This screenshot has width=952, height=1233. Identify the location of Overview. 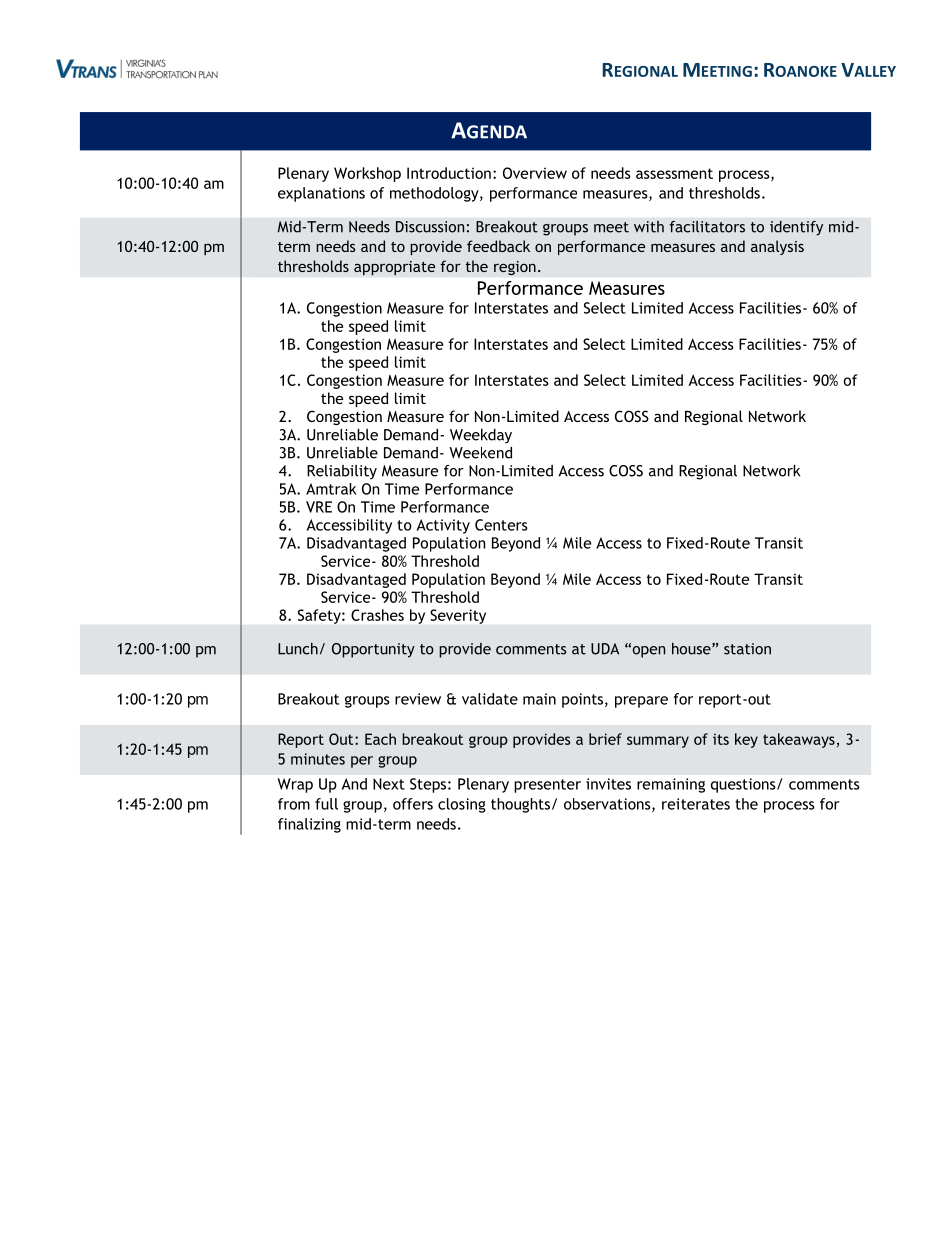
(535, 173).
